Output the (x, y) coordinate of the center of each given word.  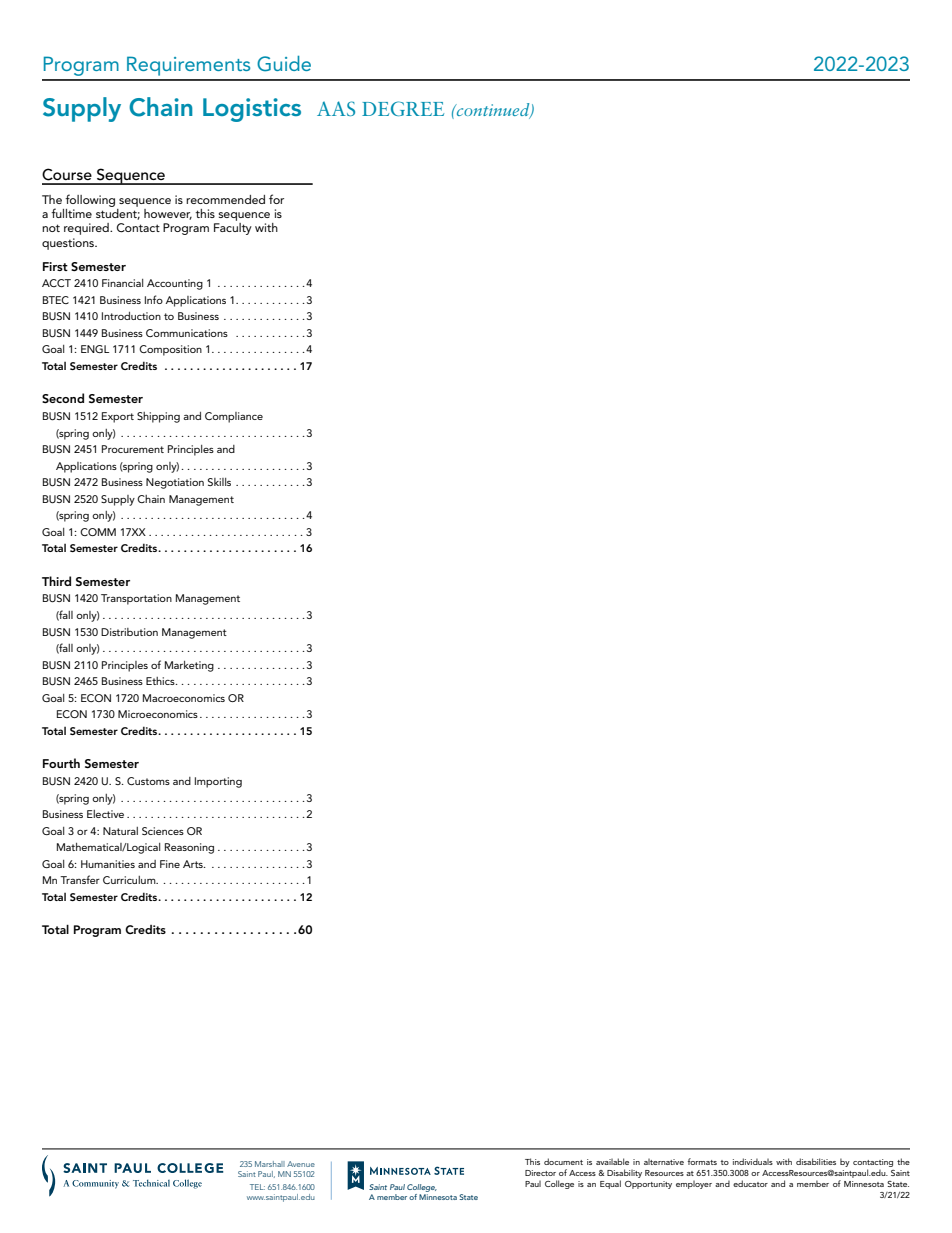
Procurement (133, 449)
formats (702, 1161)
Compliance (234, 417)
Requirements (188, 66)
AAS (336, 108)
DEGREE (403, 108)
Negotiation (175, 483)
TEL (257, 1187)
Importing (218, 782)
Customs (148, 781)
